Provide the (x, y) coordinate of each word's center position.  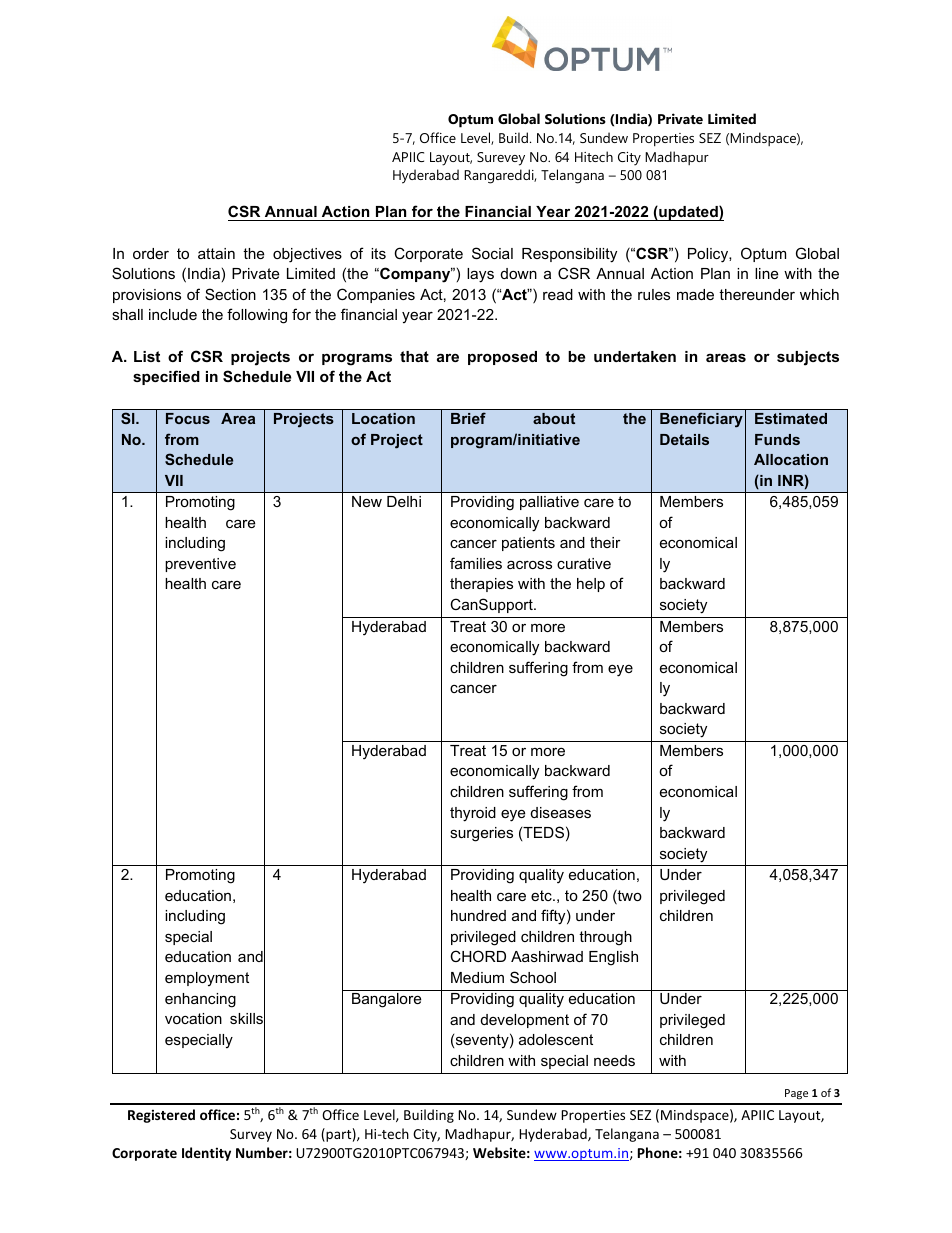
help (591, 585)
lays (480, 275)
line (766, 273)
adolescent (556, 1039)
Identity (206, 1154)
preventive (200, 565)
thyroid (473, 814)
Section (230, 294)
